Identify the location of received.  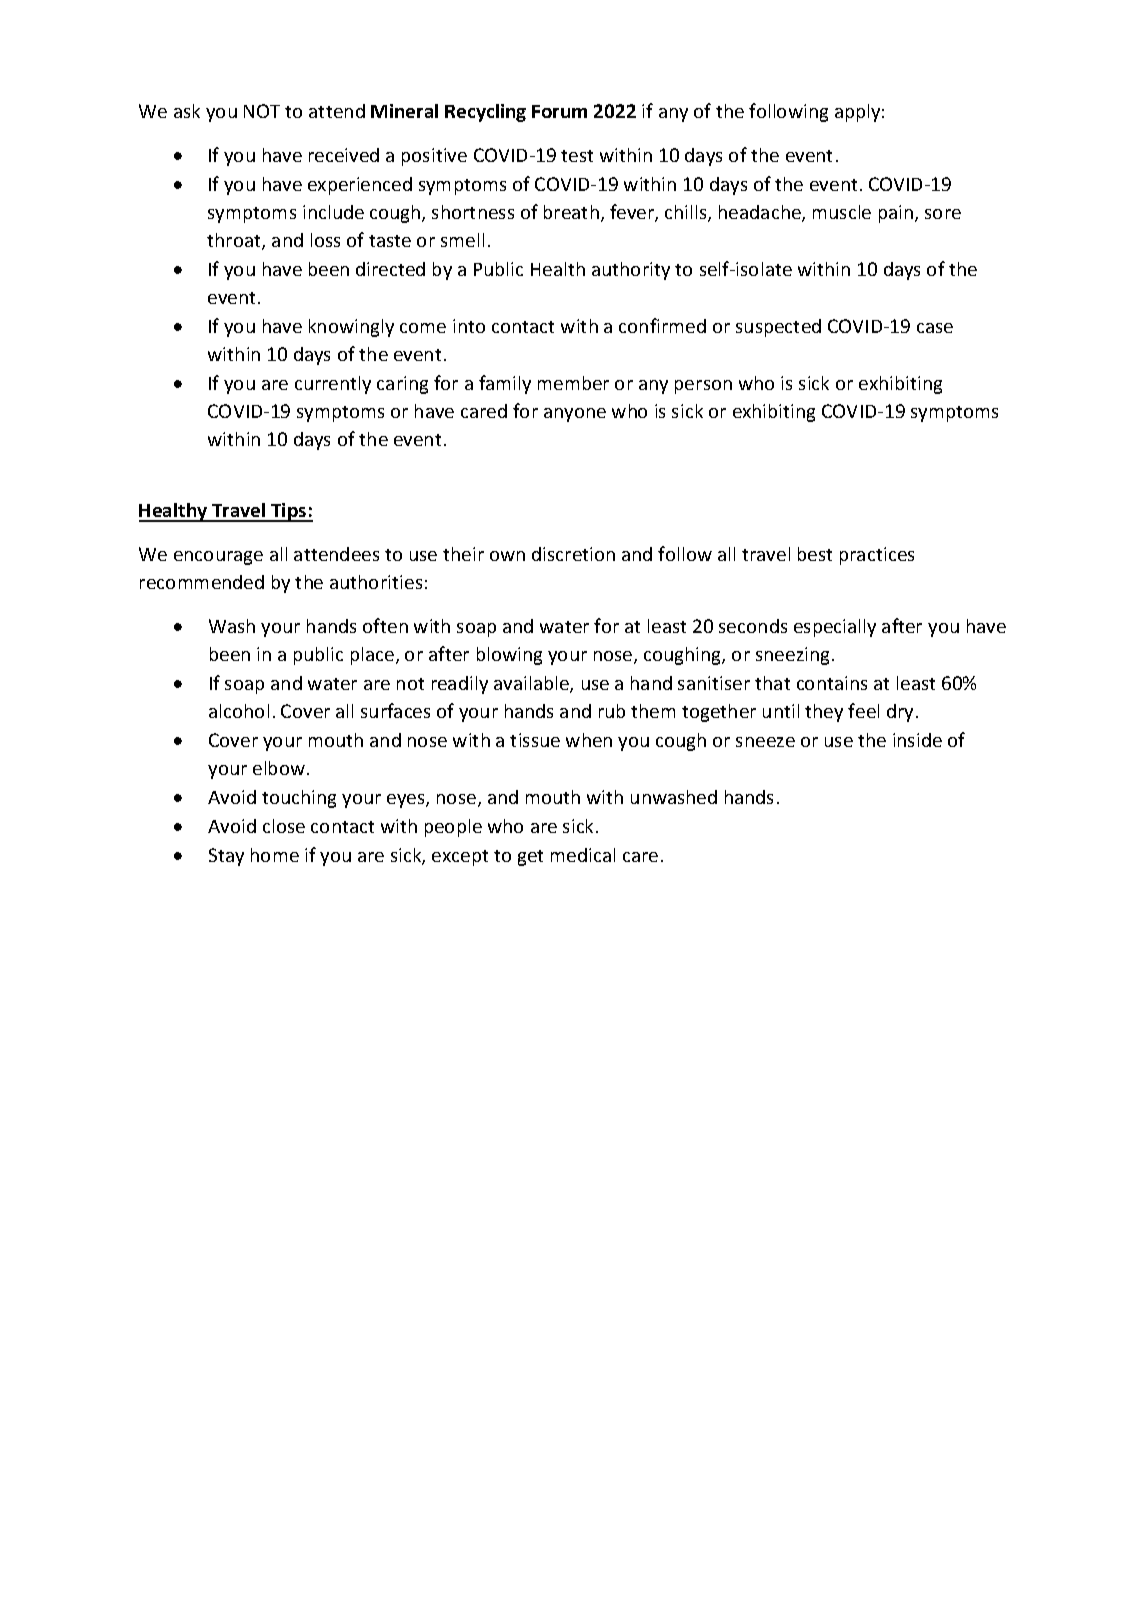
(344, 155).
